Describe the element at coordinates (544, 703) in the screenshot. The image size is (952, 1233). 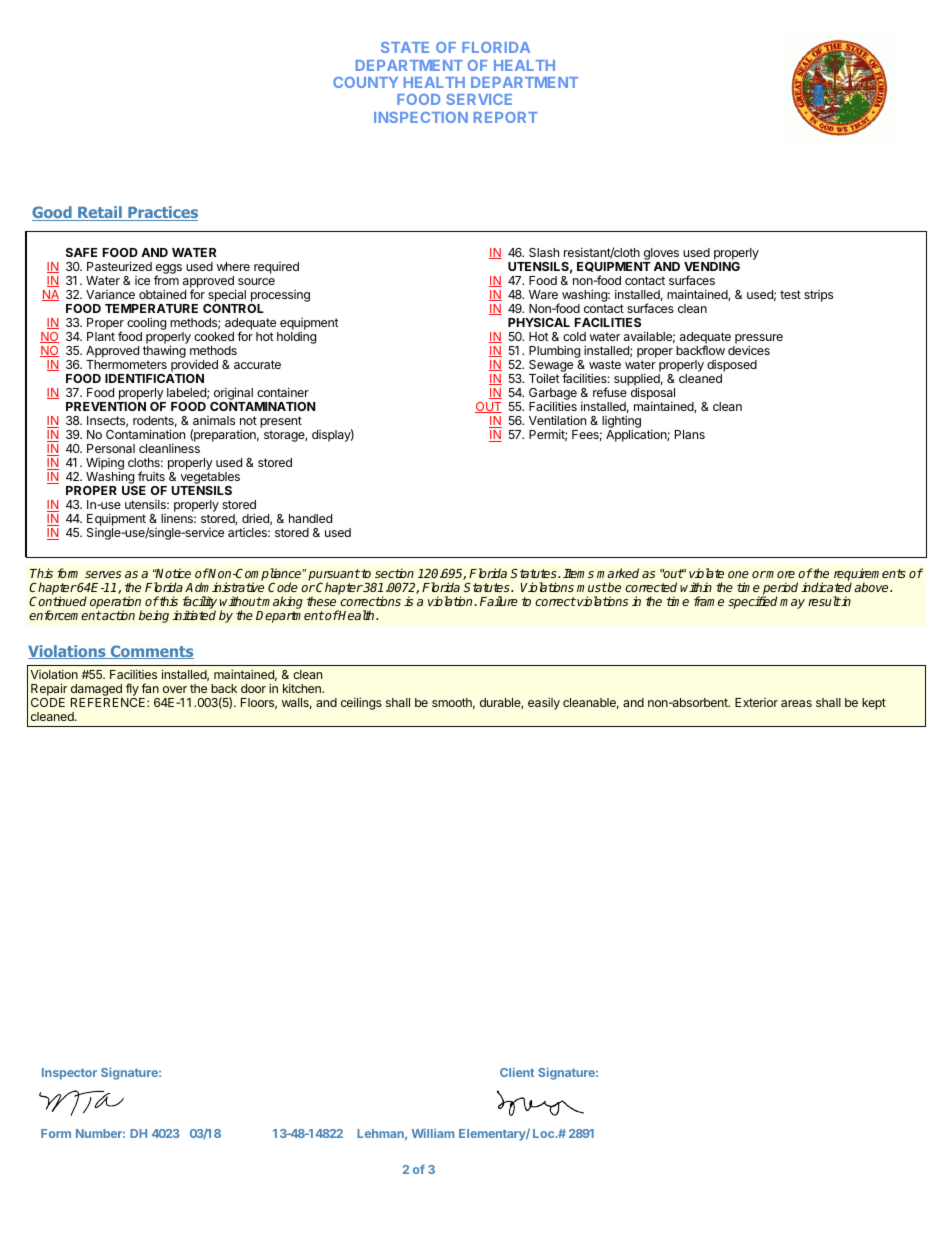
I see `easily` at that location.
